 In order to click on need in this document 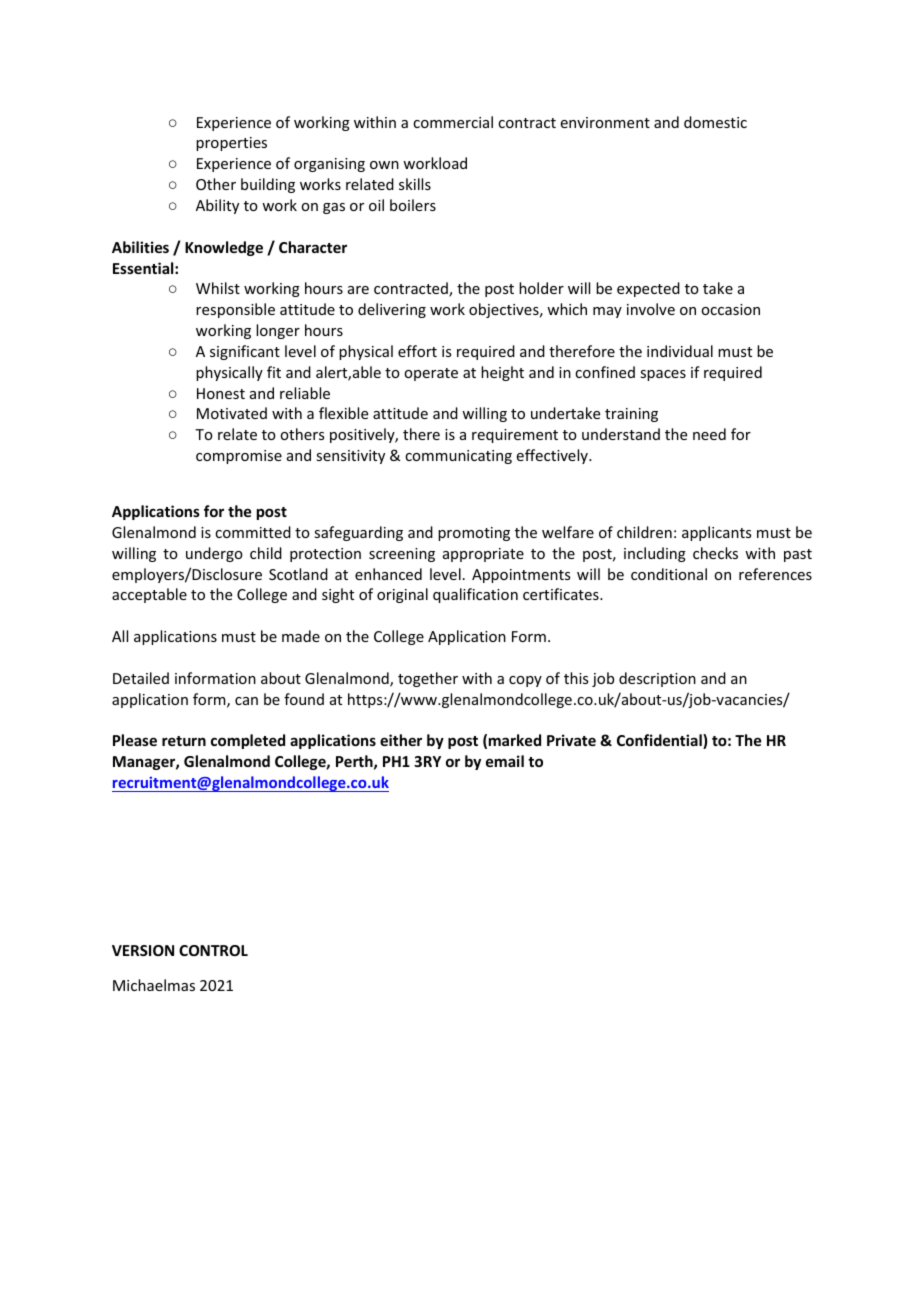, I will do `click(709, 434)`.
